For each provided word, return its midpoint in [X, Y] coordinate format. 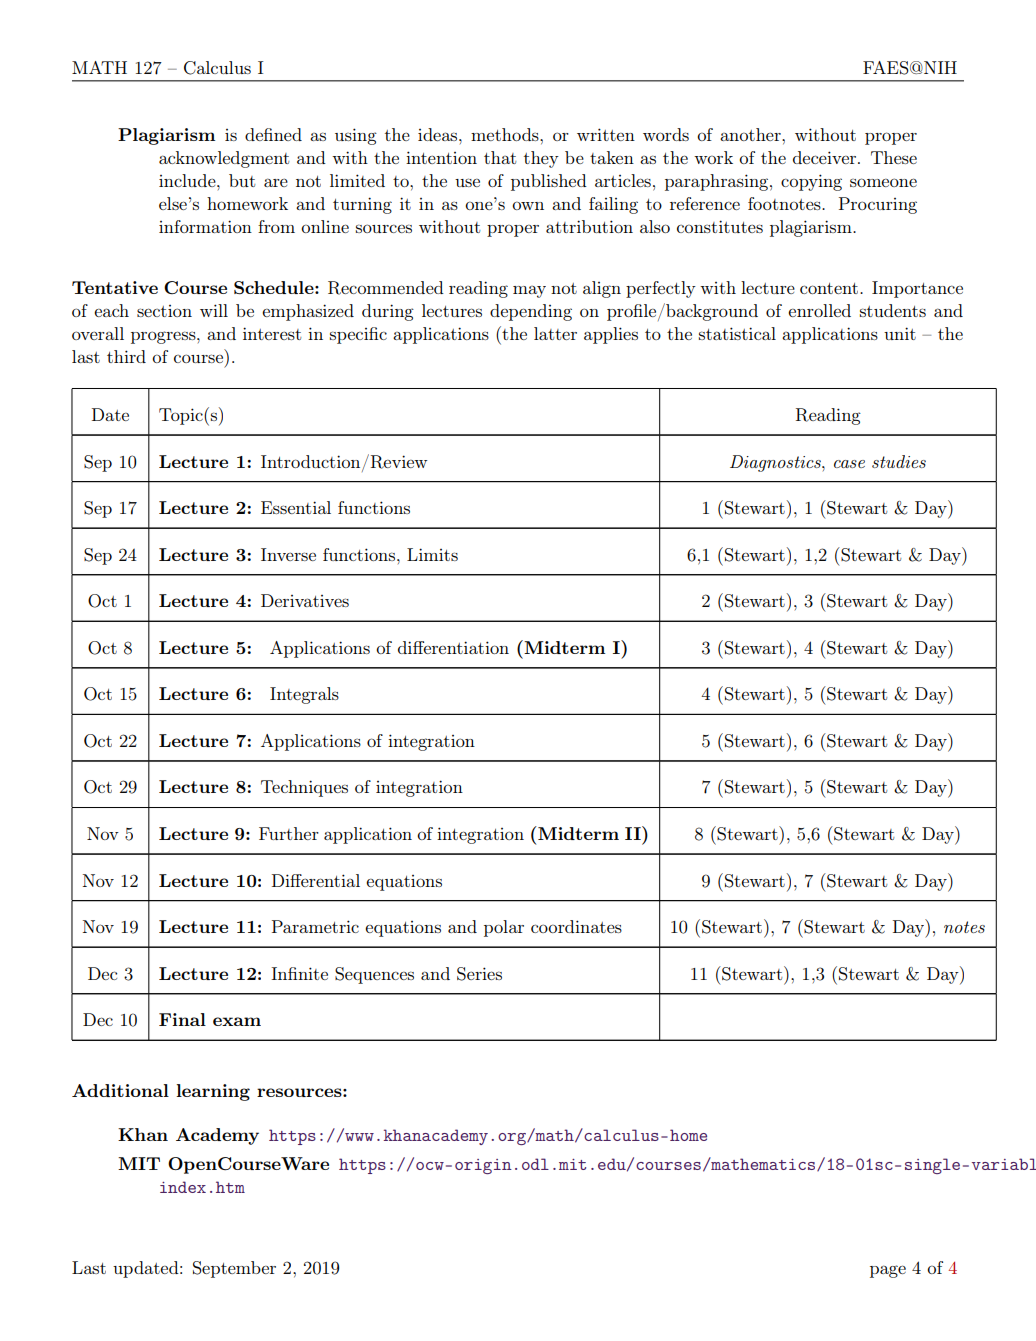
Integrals [304, 695]
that [500, 157]
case [849, 464]
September [234, 1269]
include [188, 180]
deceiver [826, 157]
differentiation [453, 647]
